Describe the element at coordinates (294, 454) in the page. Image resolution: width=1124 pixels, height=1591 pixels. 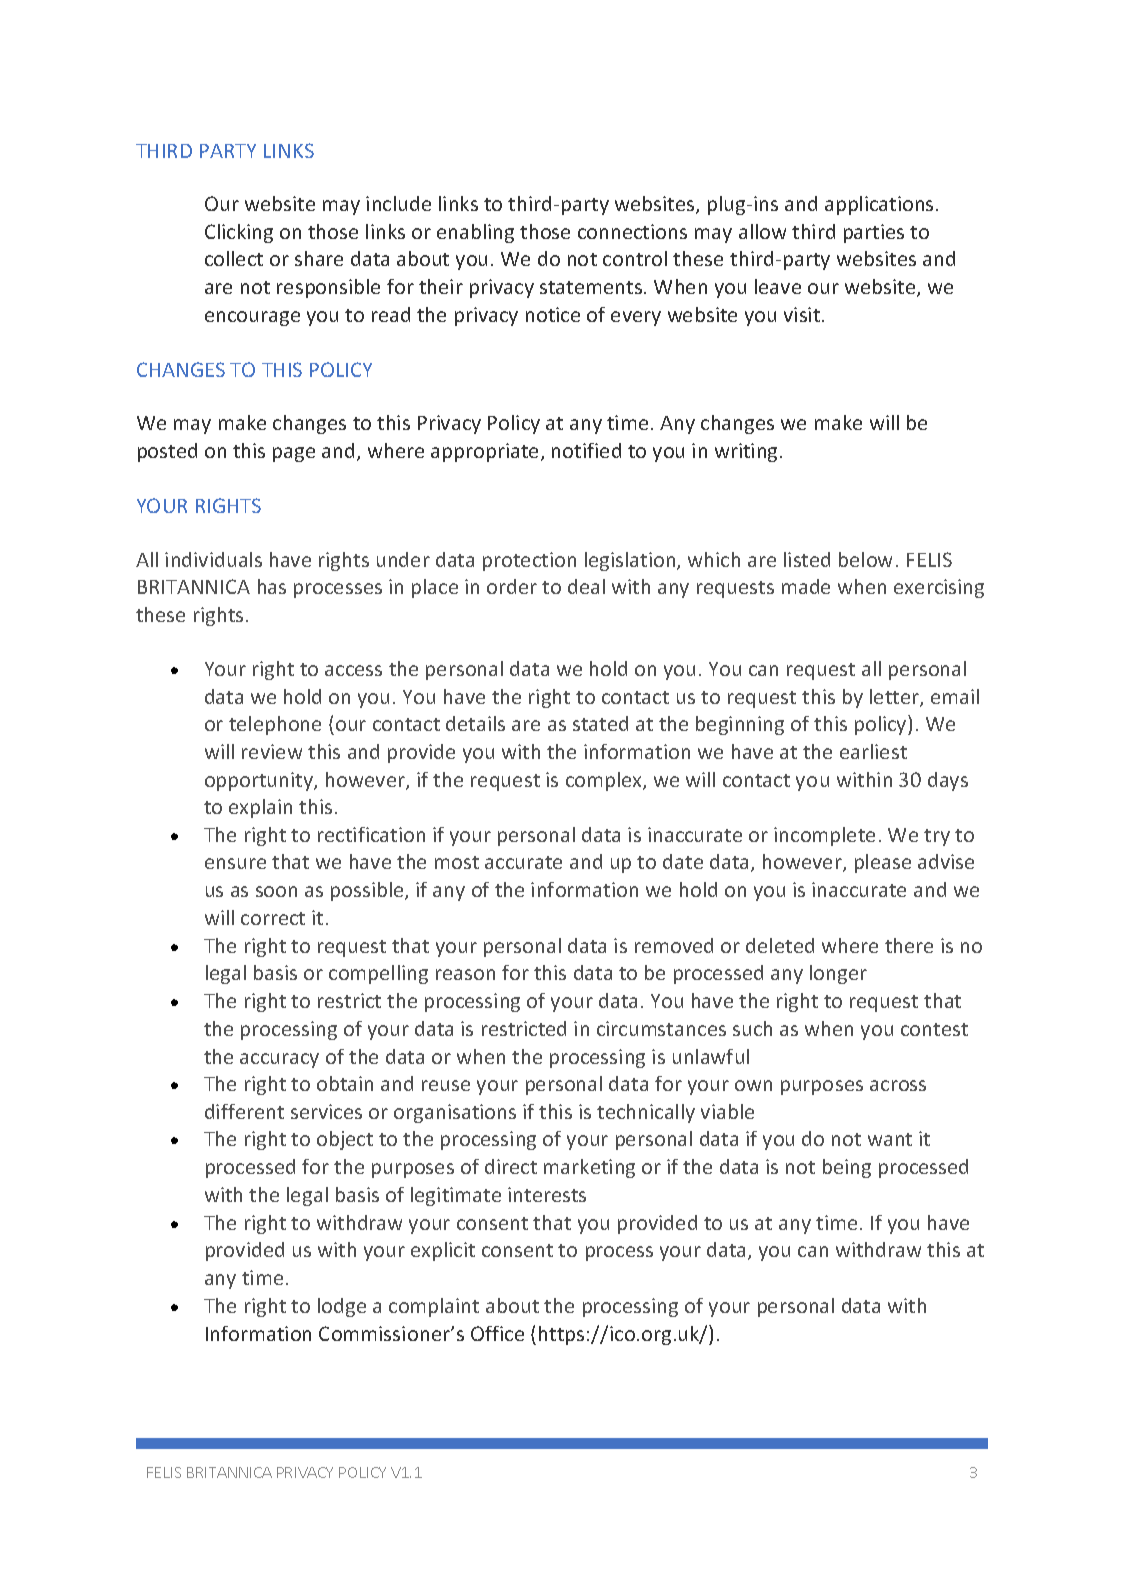
I see `page` at that location.
